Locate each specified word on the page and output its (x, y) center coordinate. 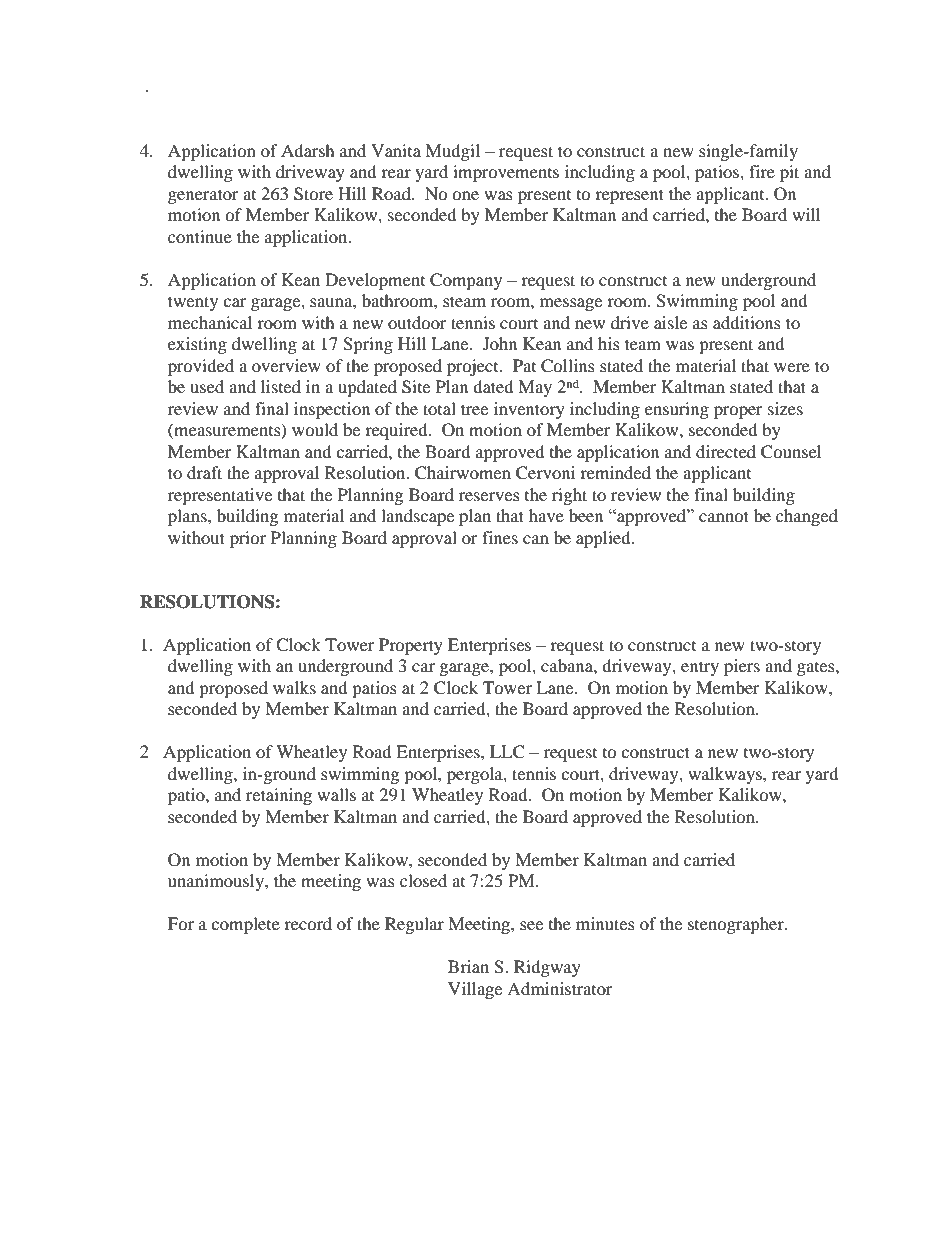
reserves (489, 496)
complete (245, 925)
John (500, 343)
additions (747, 322)
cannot (724, 516)
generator (203, 196)
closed (423, 880)
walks (294, 687)
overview (286, 365)
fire (762, 171)
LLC (507, 752)
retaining (279, 796)
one (465, 195)
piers (742, 667)
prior (248, 539)
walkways (726, 775)
